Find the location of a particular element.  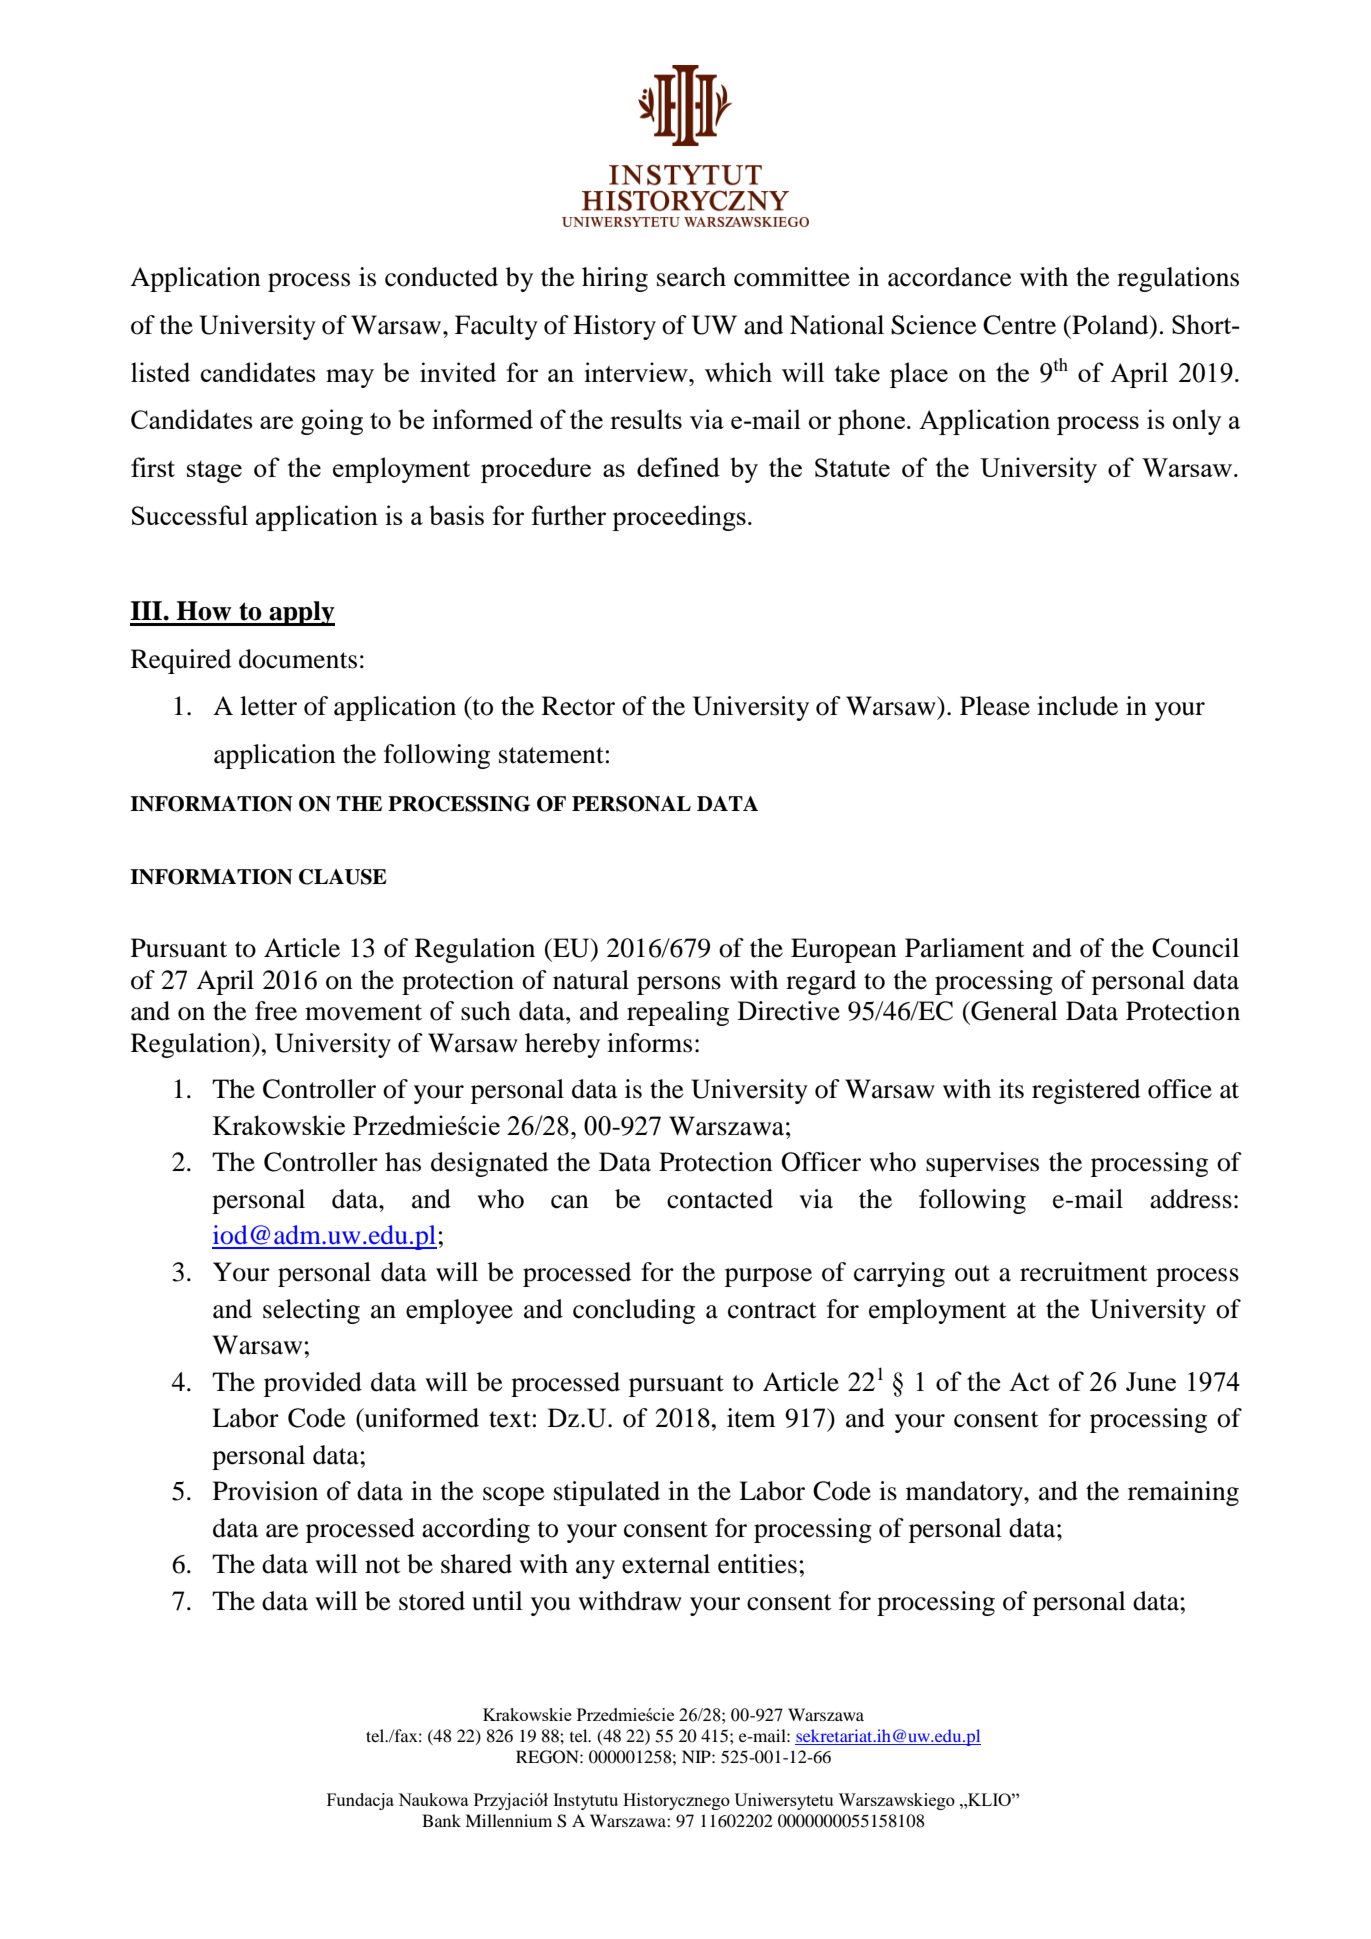

may is located at coordinates (350, 378).
